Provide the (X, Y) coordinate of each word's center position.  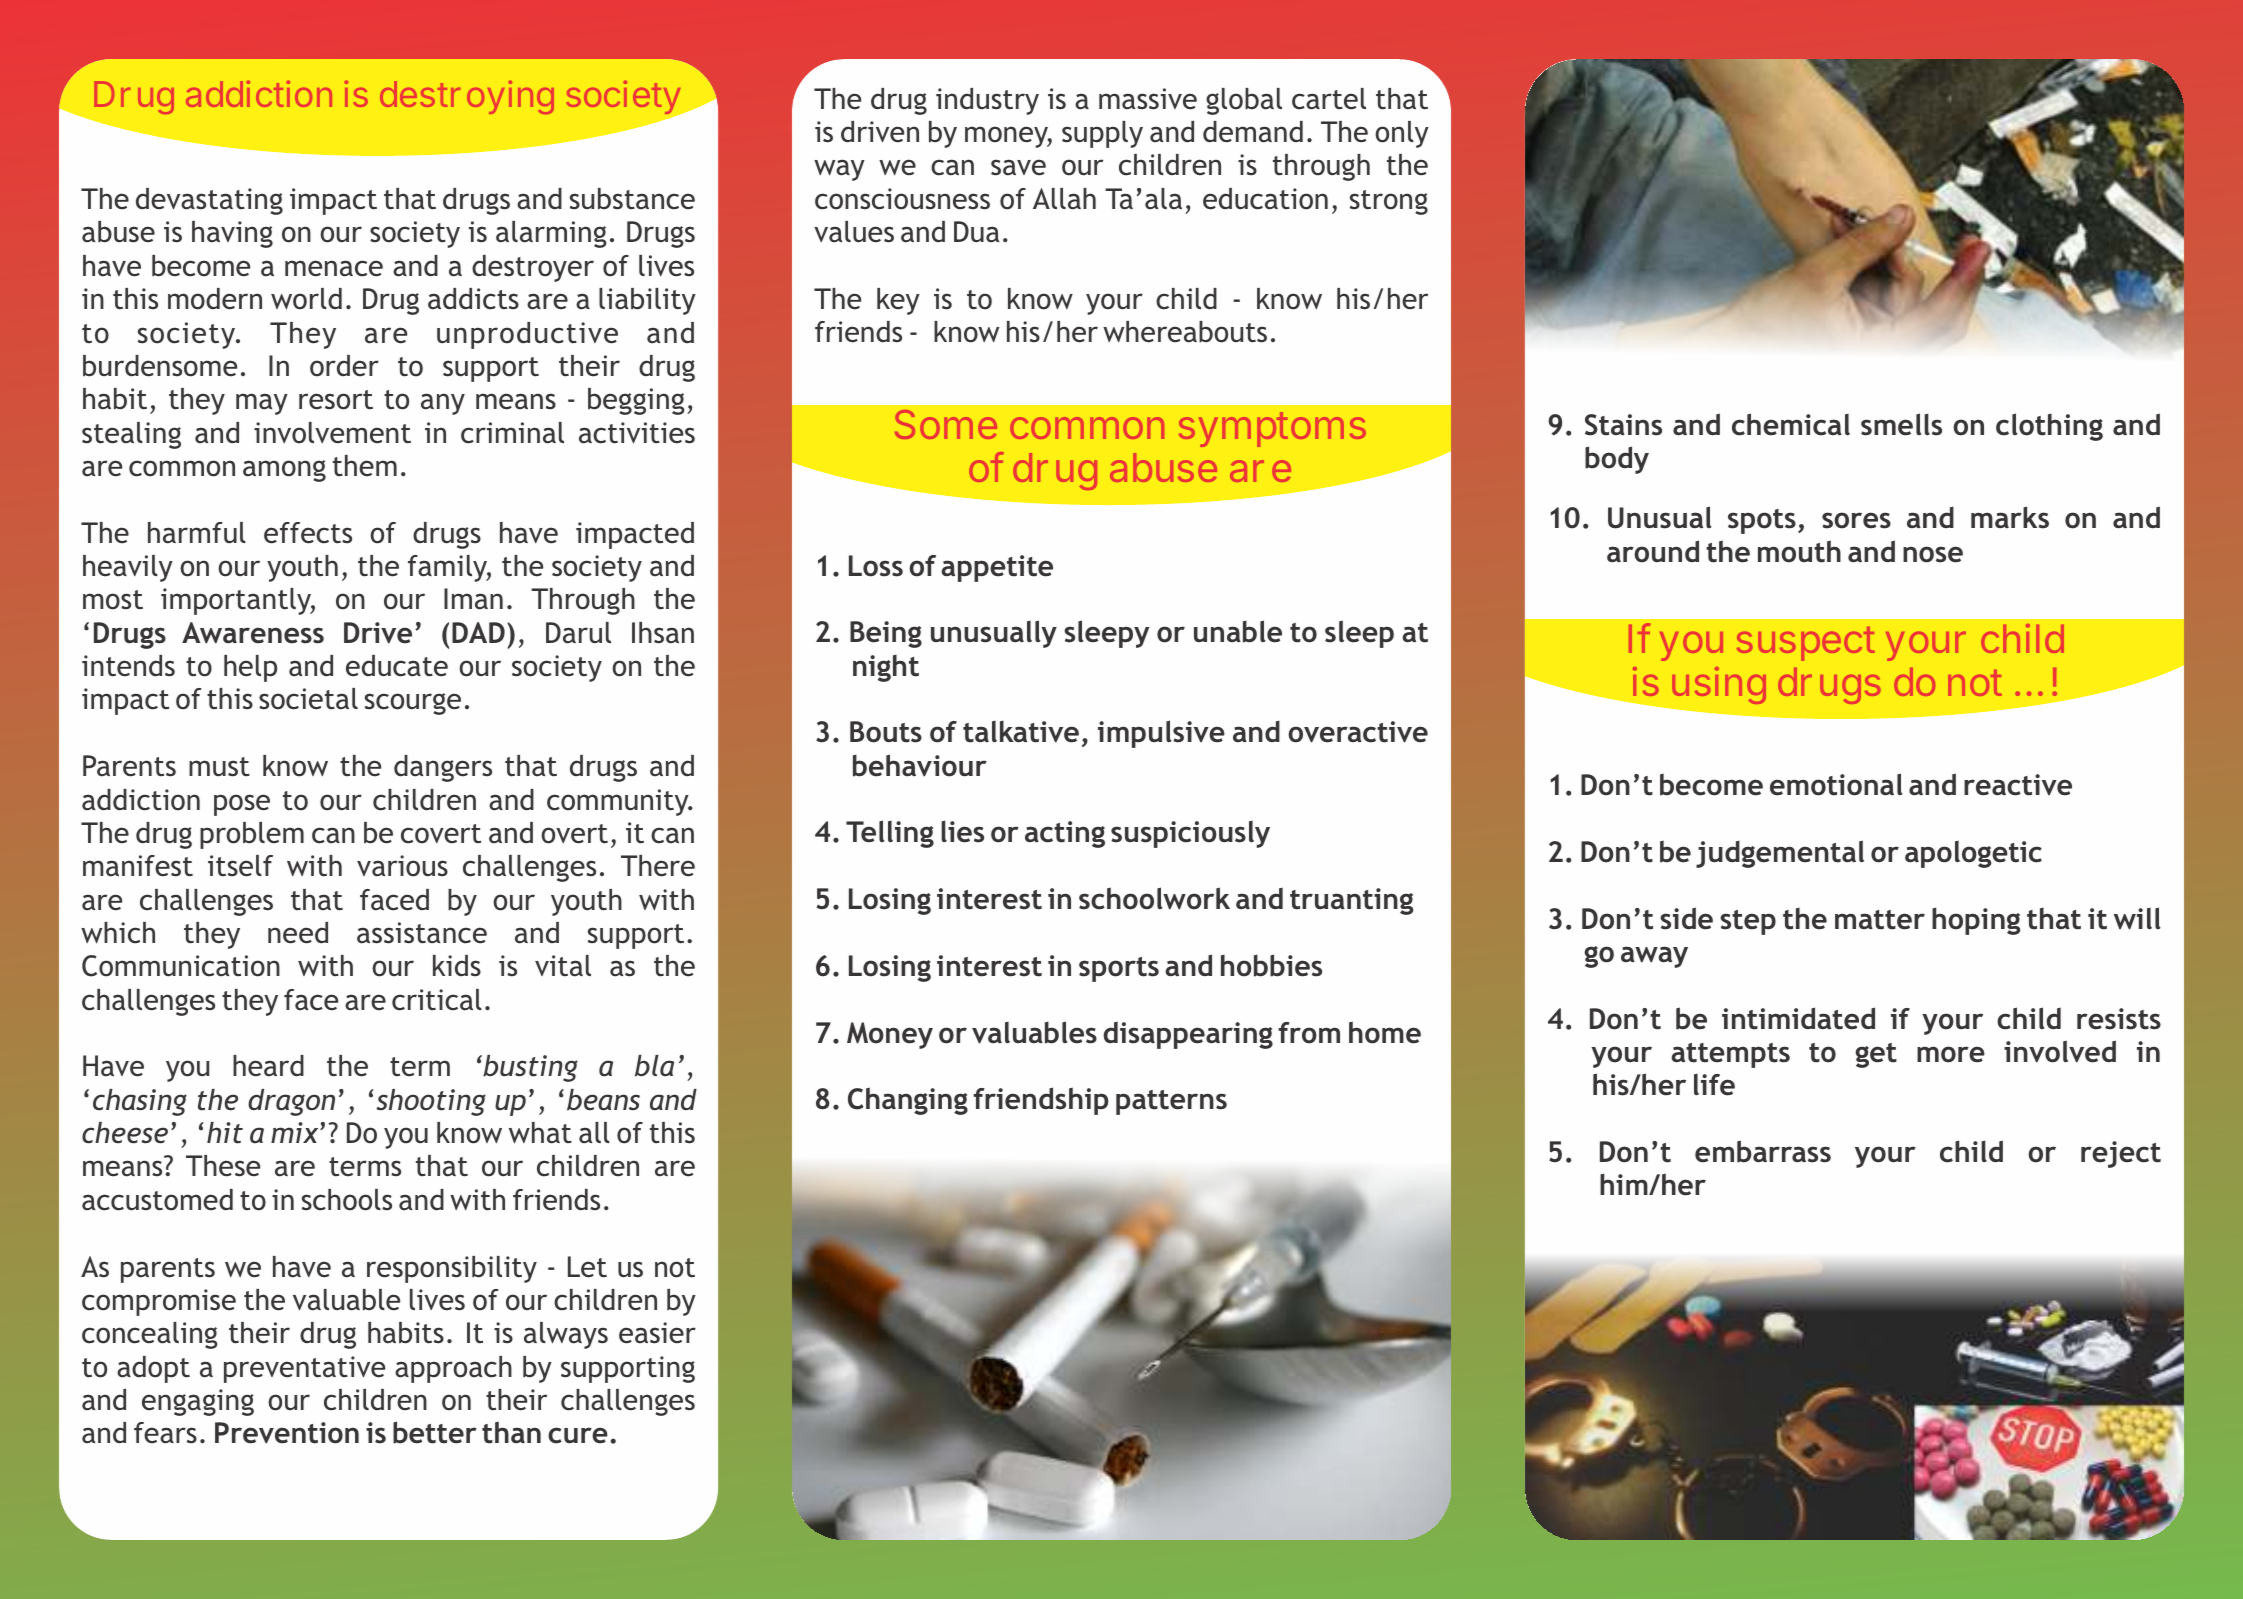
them (365, 466)
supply (1102, 134)
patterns (1171, 1102)
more (1951, 1054)
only (1402, 134)
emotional (1836, 784)
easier (657, 1333)
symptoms (1272, 429)
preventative (304, 1369)
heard (268, 1066)
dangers (443, 768)
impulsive (1161, 734)
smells (1901, 424)
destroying (467, 97)
